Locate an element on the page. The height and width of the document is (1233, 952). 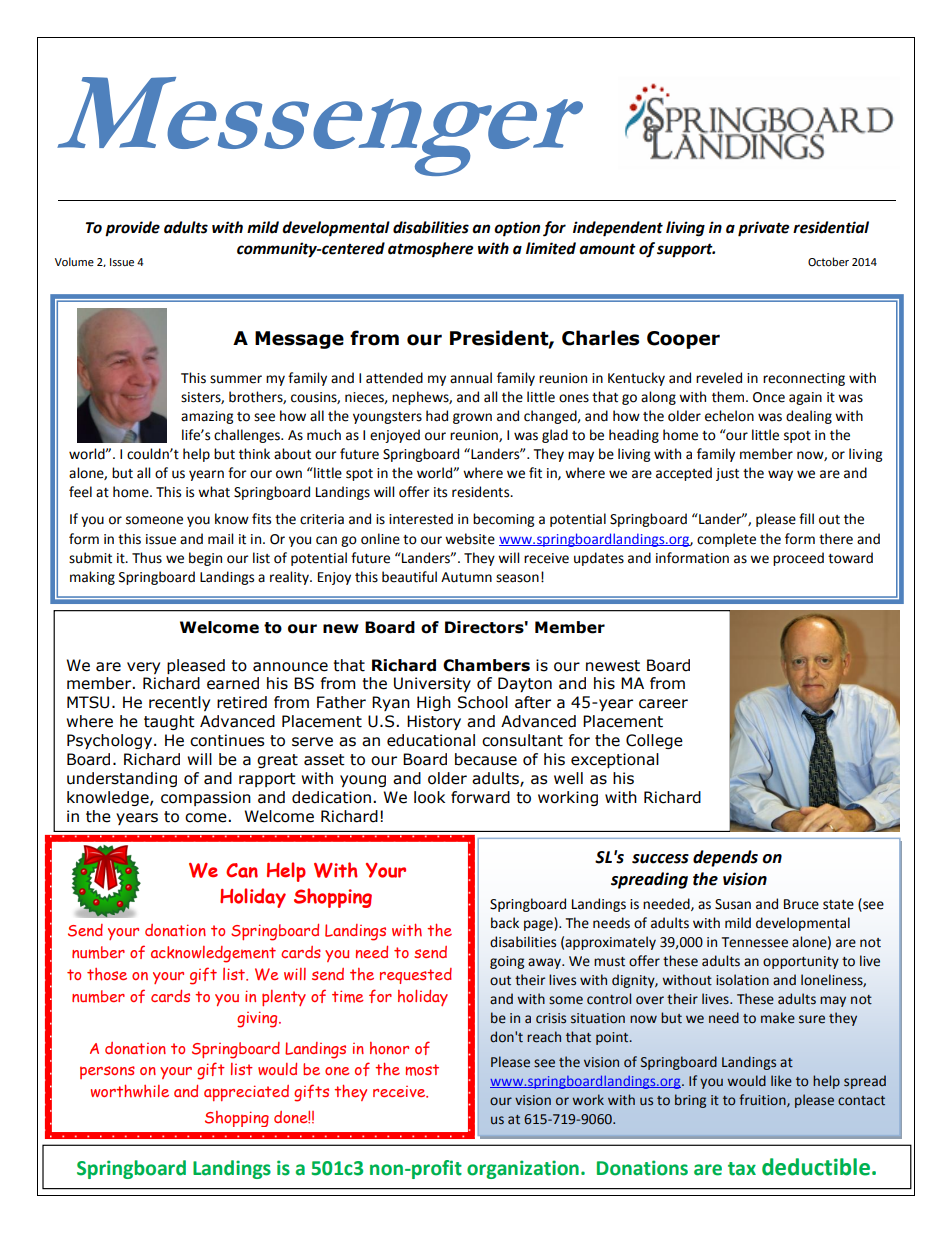
what is located at coordinates (214, 492).
